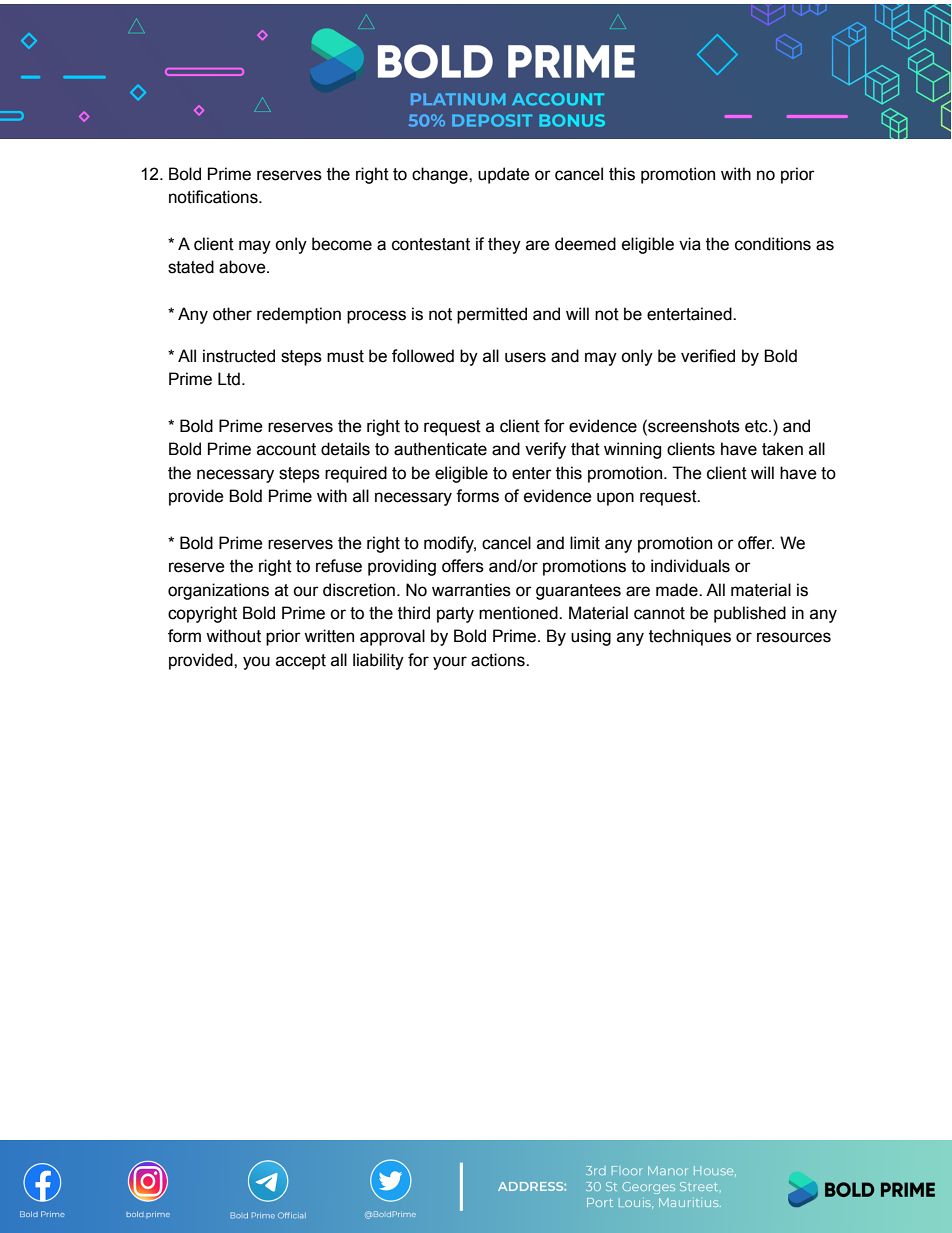 Image resolution: width=952 pixels, height=1233 pixels. Describe the element at coordinates (471, 590) in the screenshot. I see `warranties` at that location.
